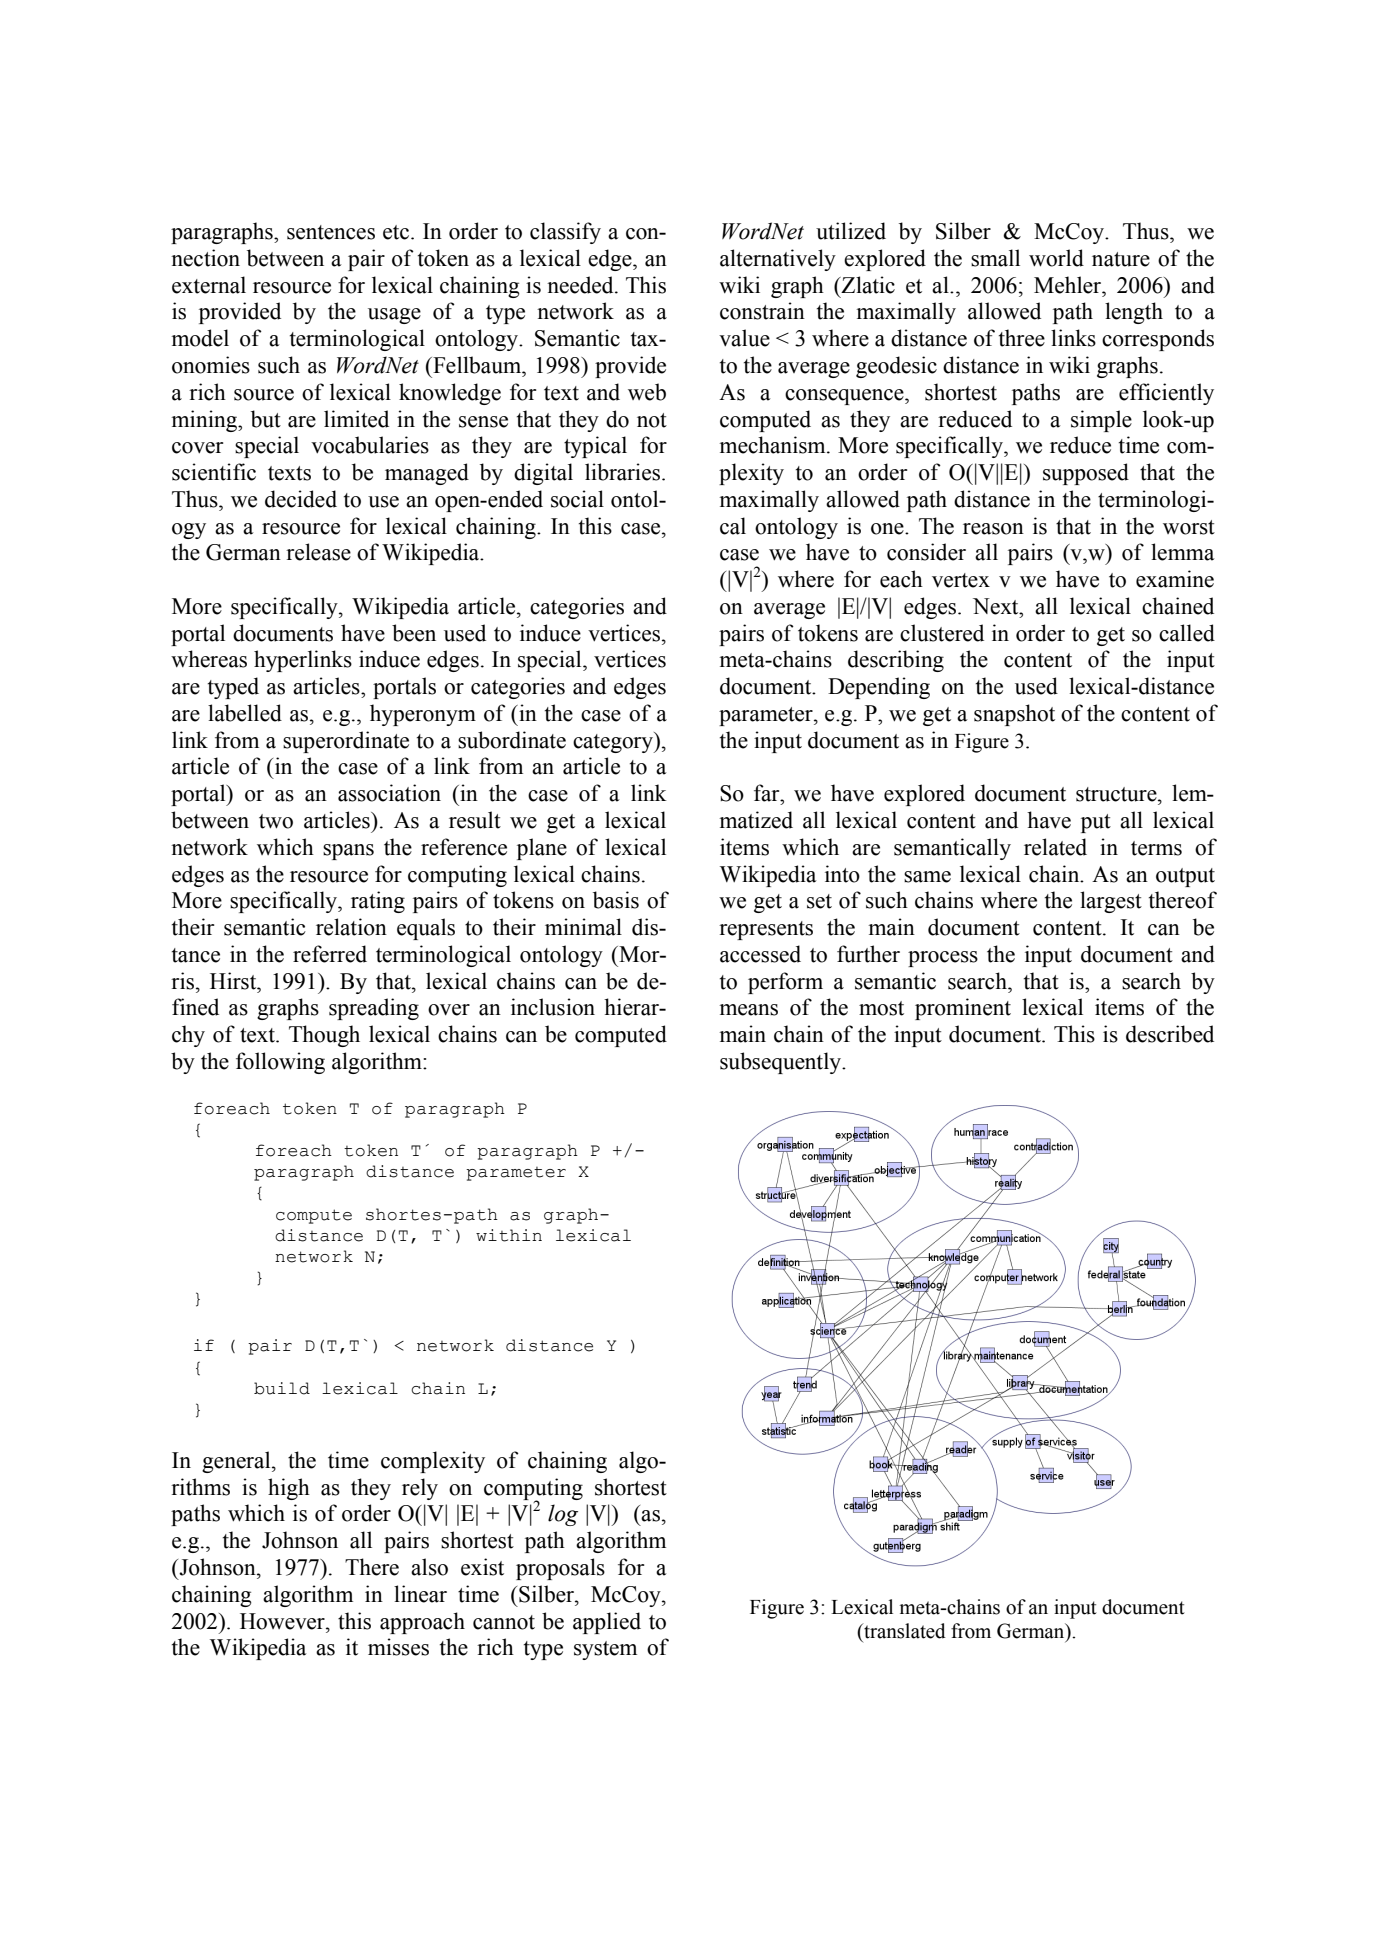  Describe the element at coordinates (1111, 902) in the screenshot. I see `largest` at that location.
